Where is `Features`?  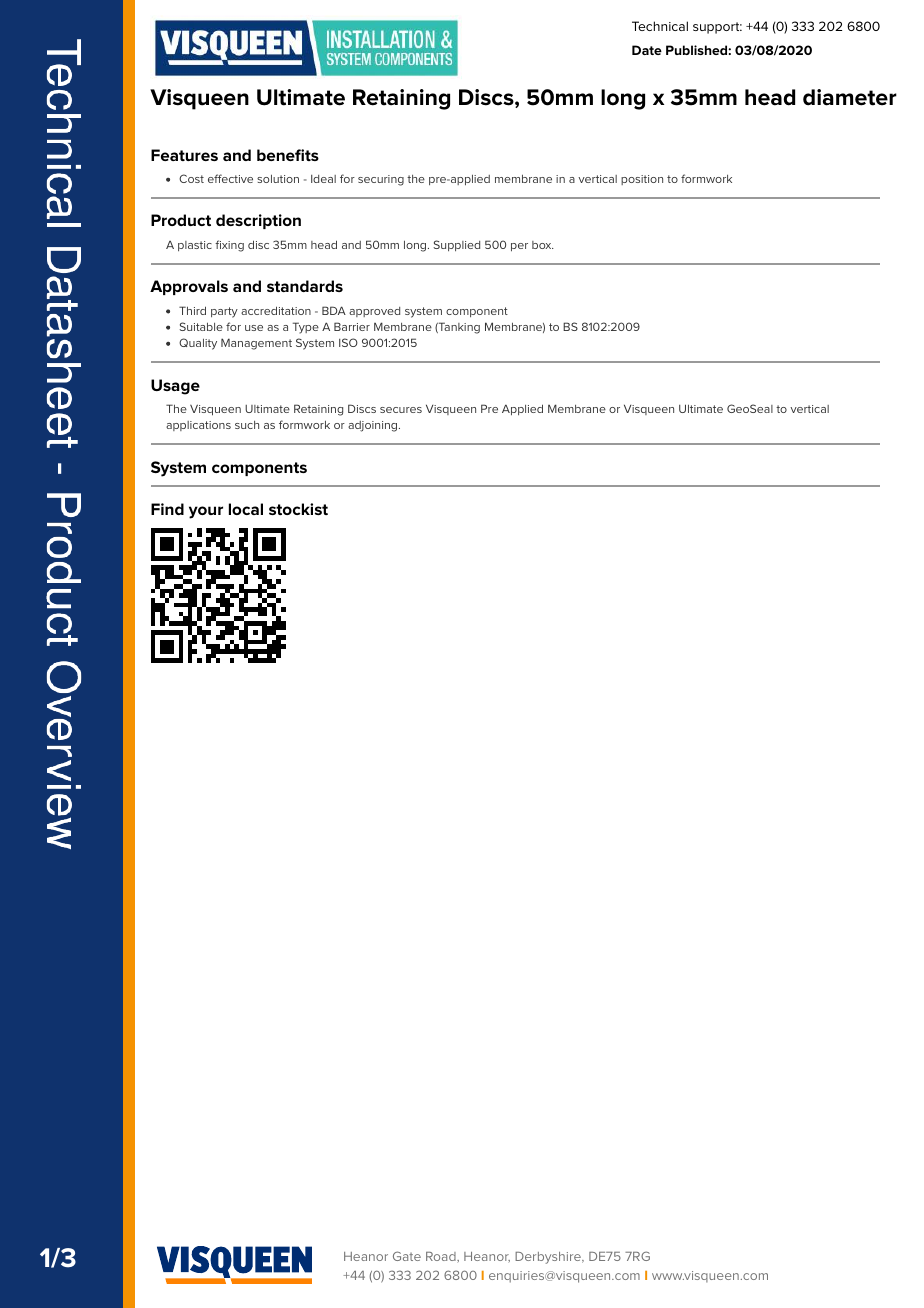 Features is located at coordinates (184, 155).
